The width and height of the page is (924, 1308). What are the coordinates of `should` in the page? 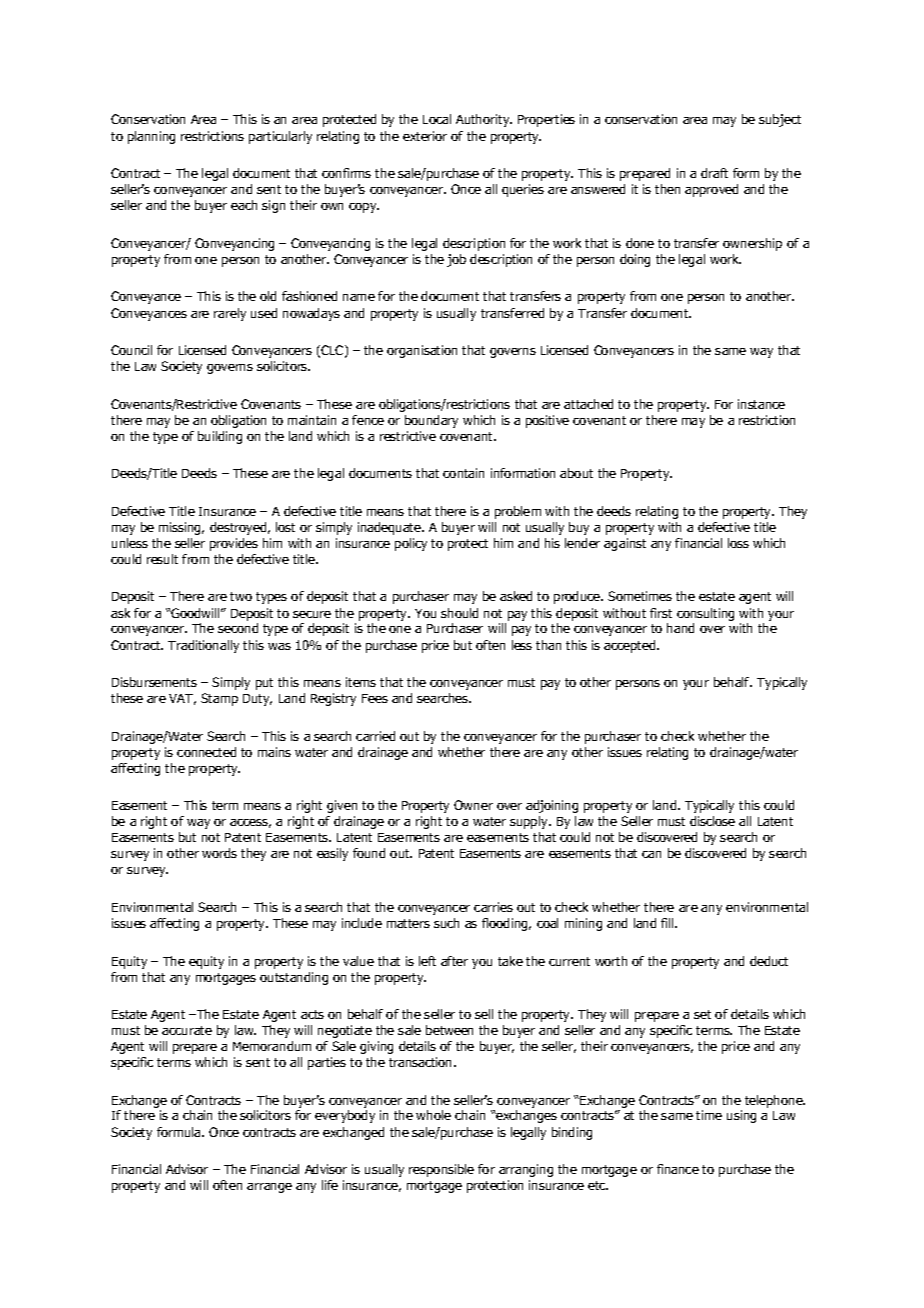 It's located at (459, 613).
